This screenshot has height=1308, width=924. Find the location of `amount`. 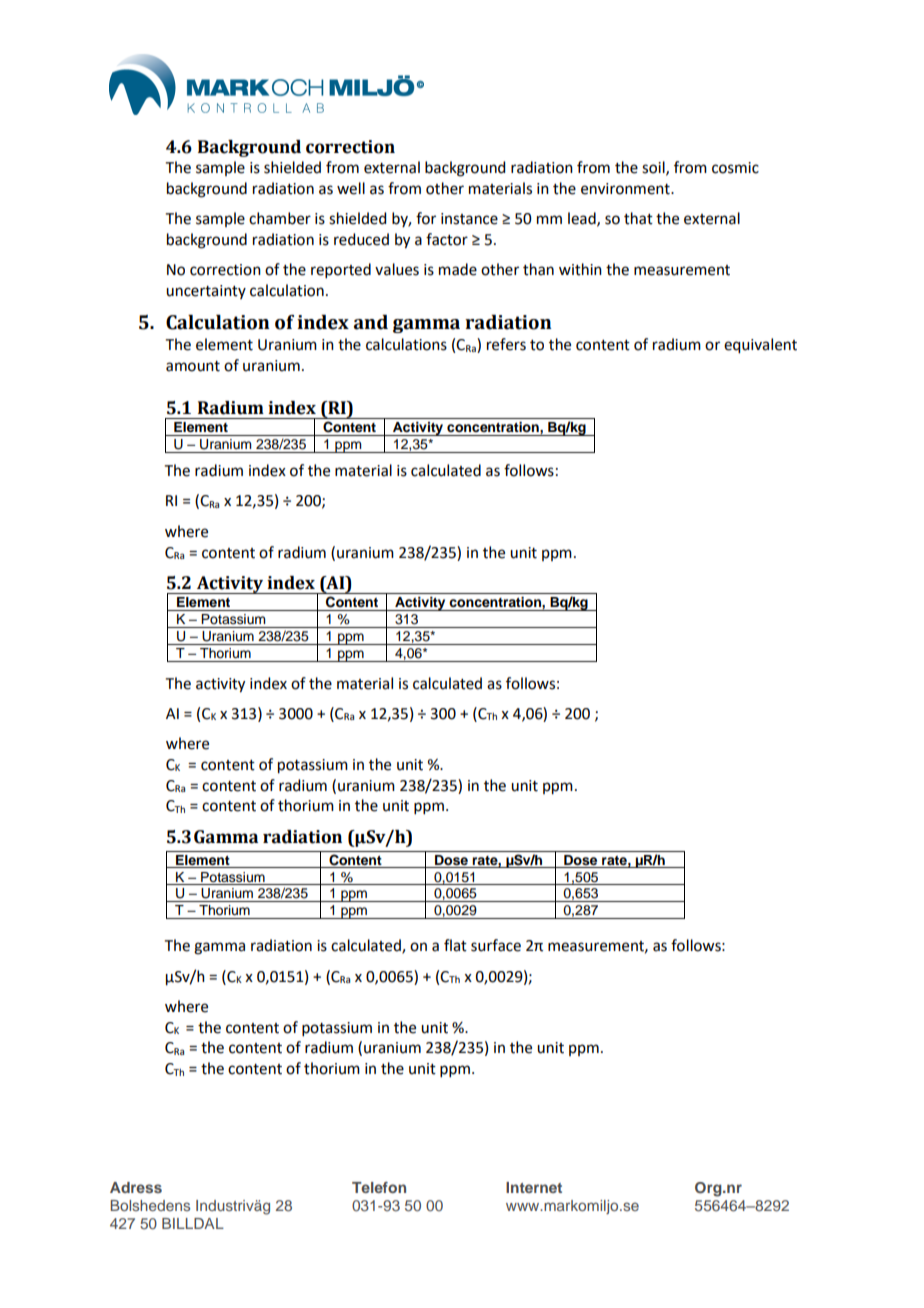

amount is located at coordinates (193, 366).
